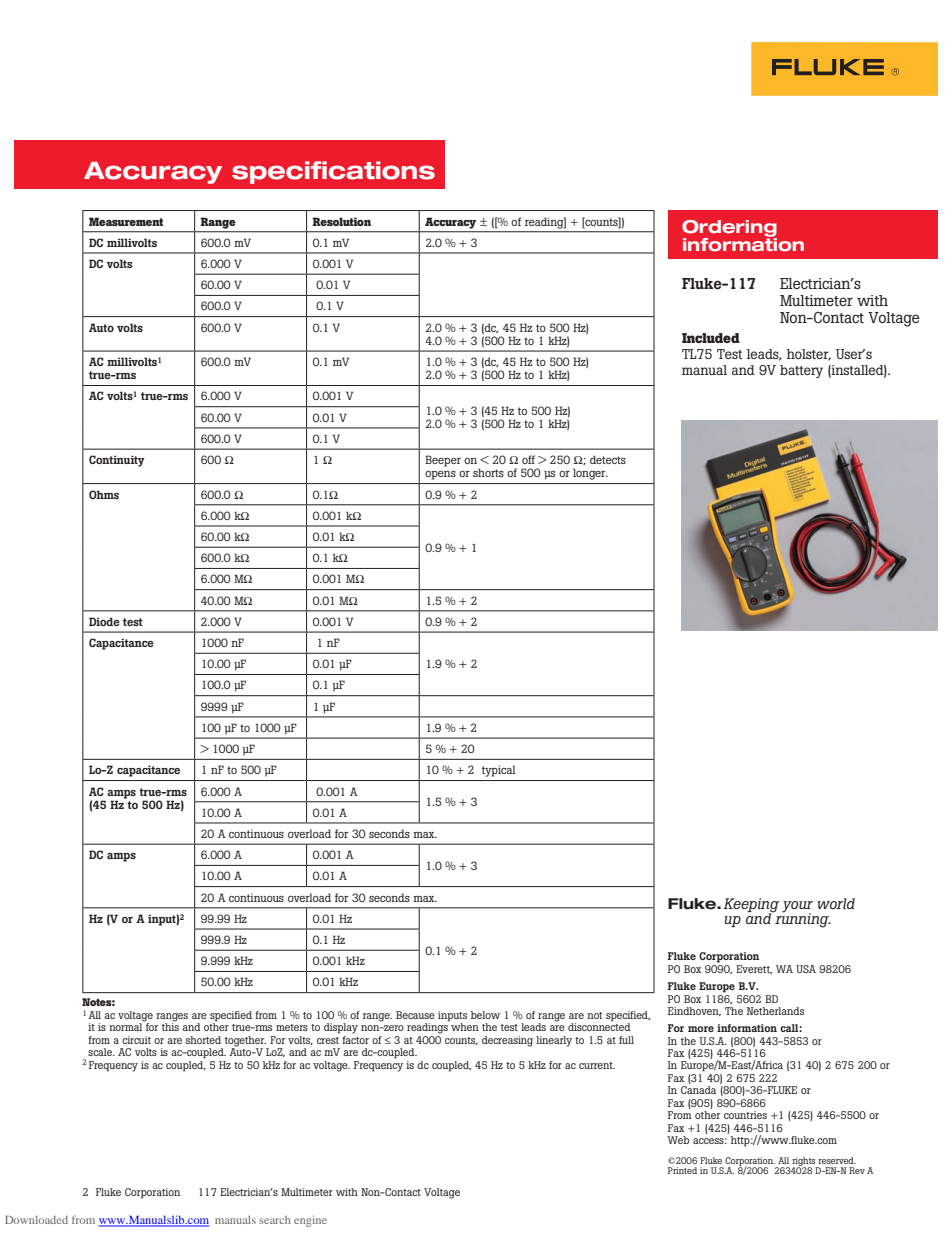 The image size is (952, 1233). Describe the element at coordinates (36, 1220) in the screenshot. I see `Downloaded` at that location.
